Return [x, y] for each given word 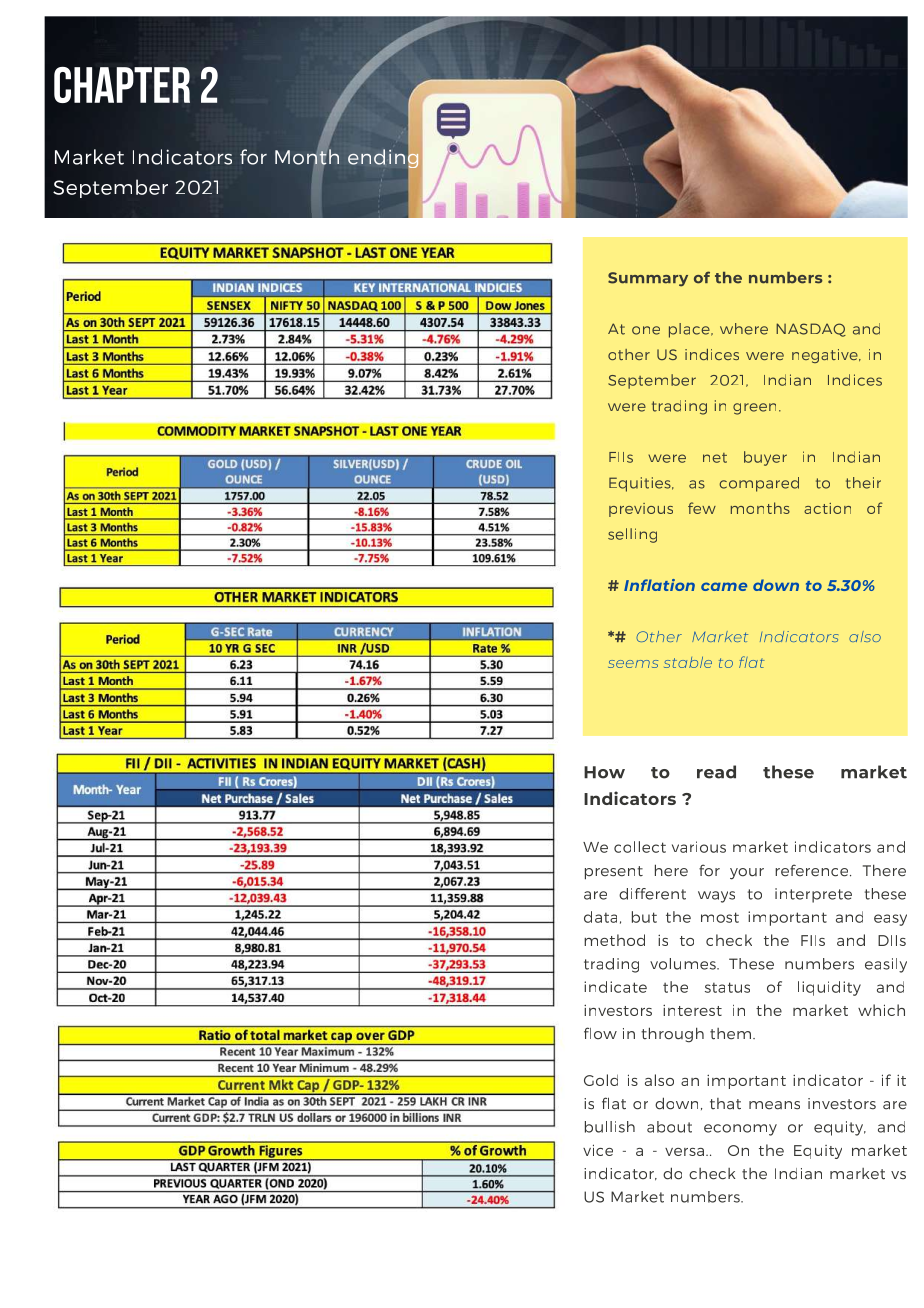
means [774, 1105]
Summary [648, 279]
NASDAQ [811, 330]
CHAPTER [122, 85]
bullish [610, 1127]
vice [598, 1150]
